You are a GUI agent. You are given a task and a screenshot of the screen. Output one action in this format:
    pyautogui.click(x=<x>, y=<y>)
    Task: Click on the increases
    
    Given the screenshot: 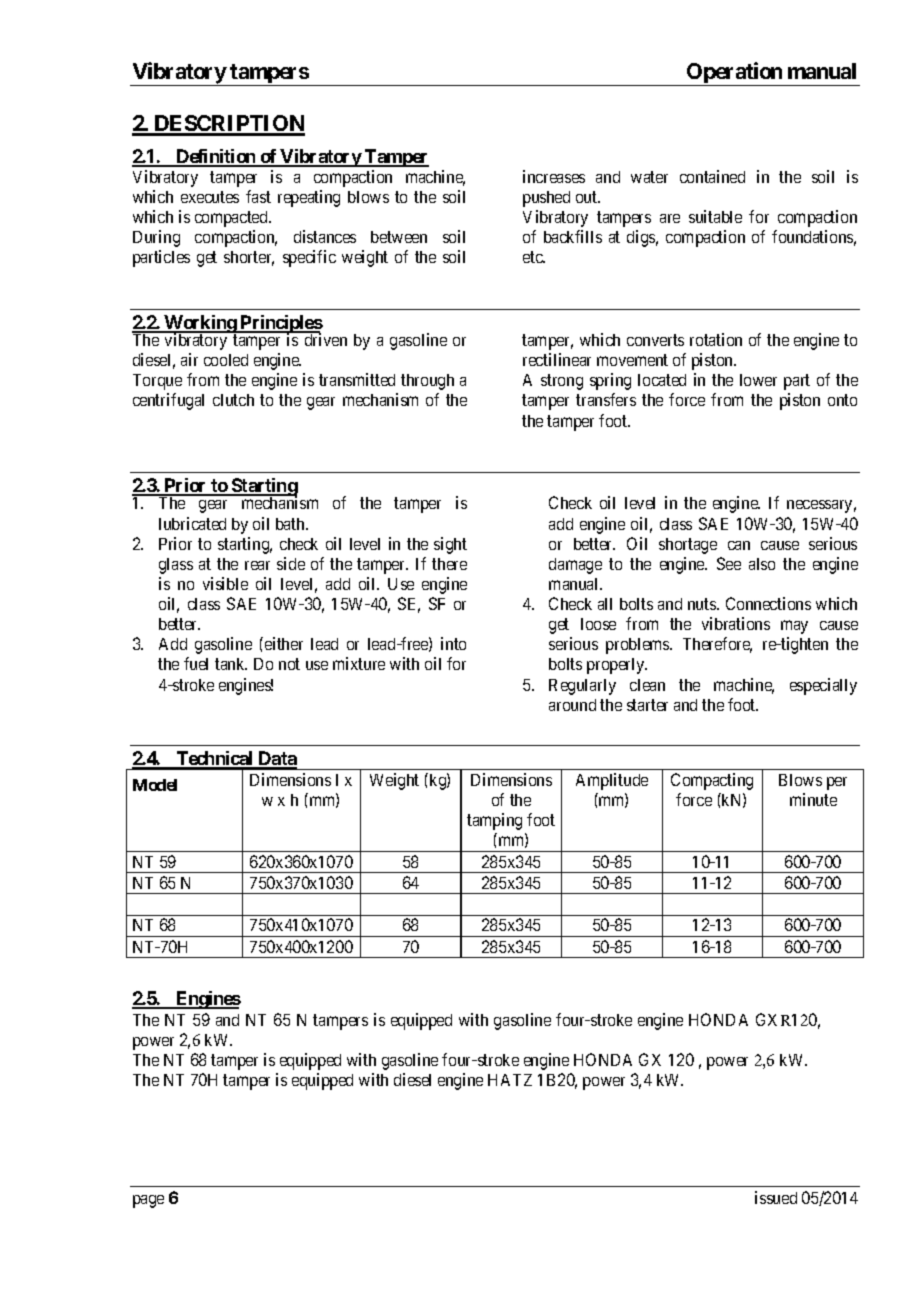 What is the action you would take?
    pyautogui.click(x=554, y=176)
